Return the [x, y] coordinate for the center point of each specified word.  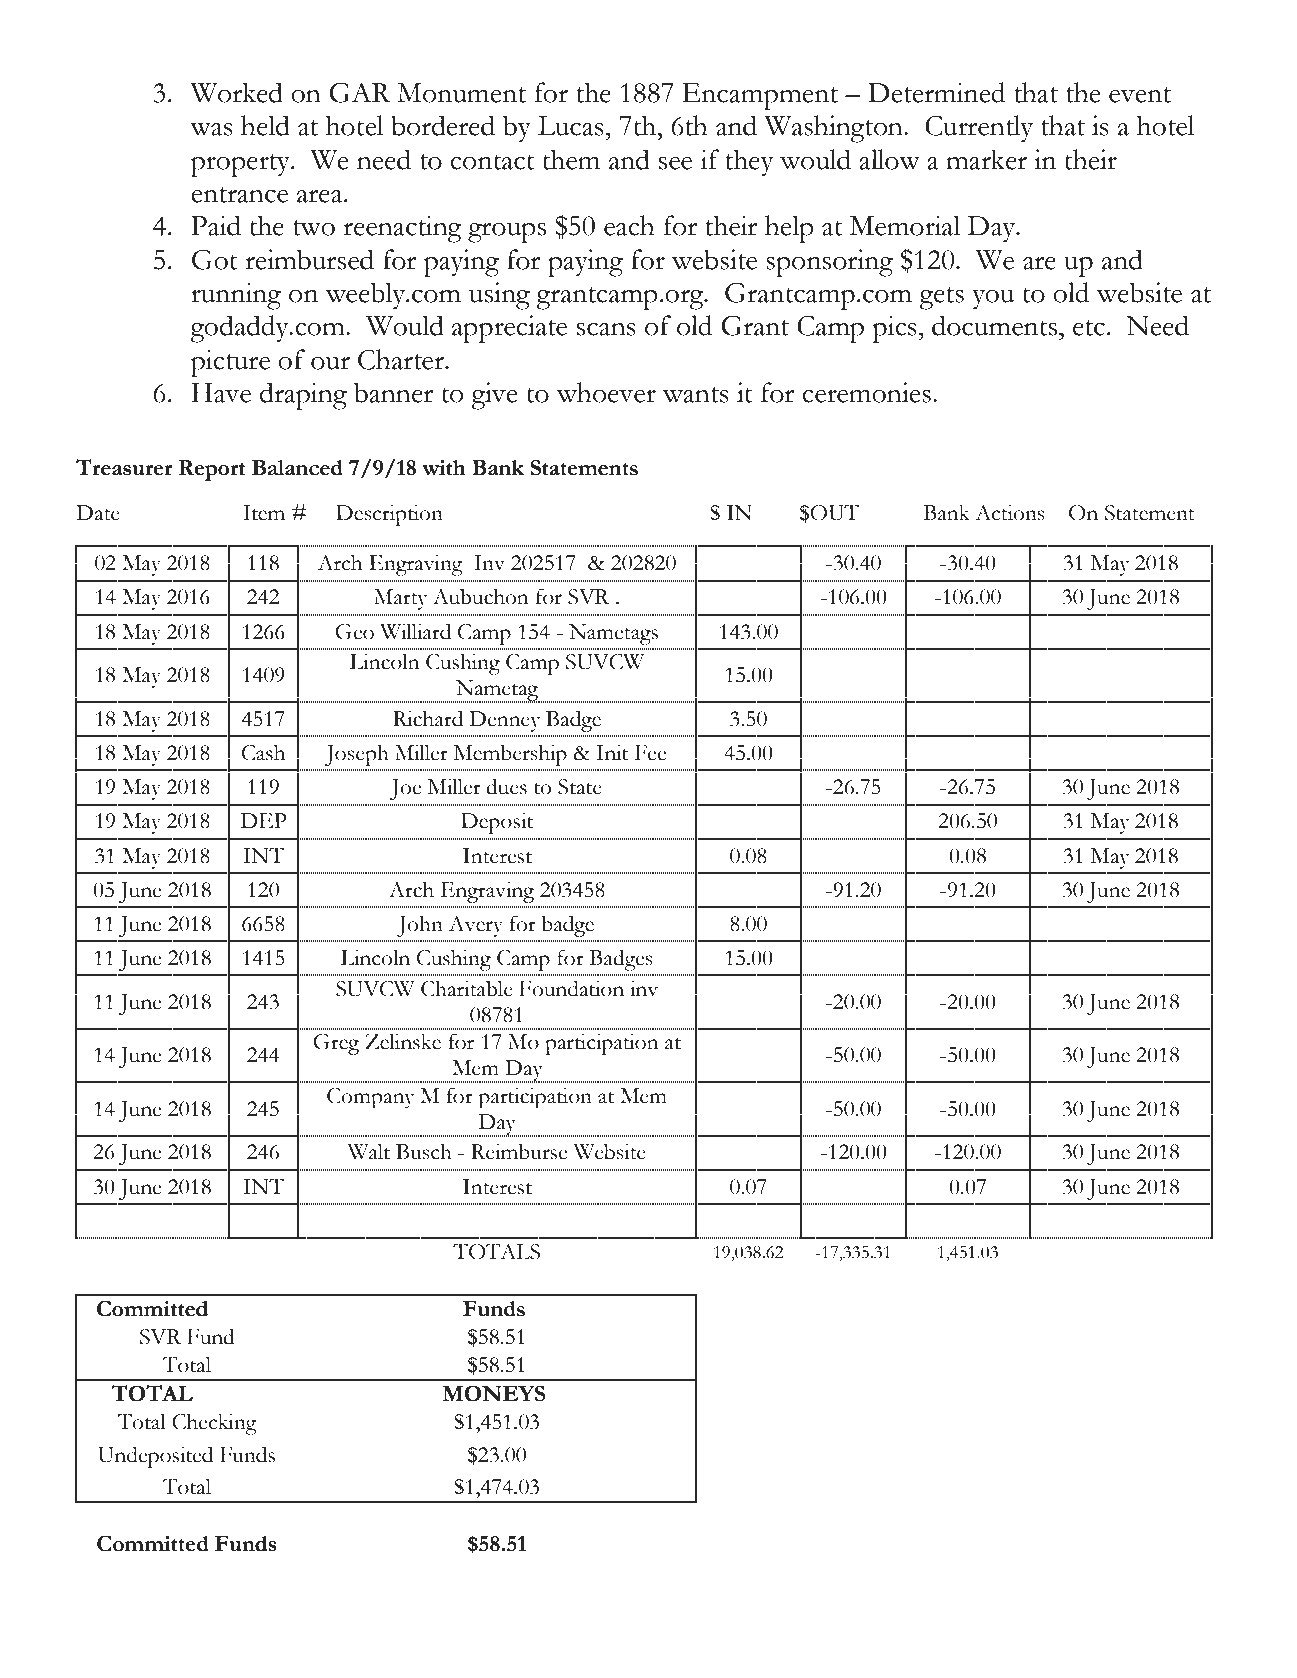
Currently [979, 129]
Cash [263, 752]
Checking [214, 1424]
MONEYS [494, 1393]
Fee [650, 753]
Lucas [571, 126]
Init [612, 752]
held [265, 125]
